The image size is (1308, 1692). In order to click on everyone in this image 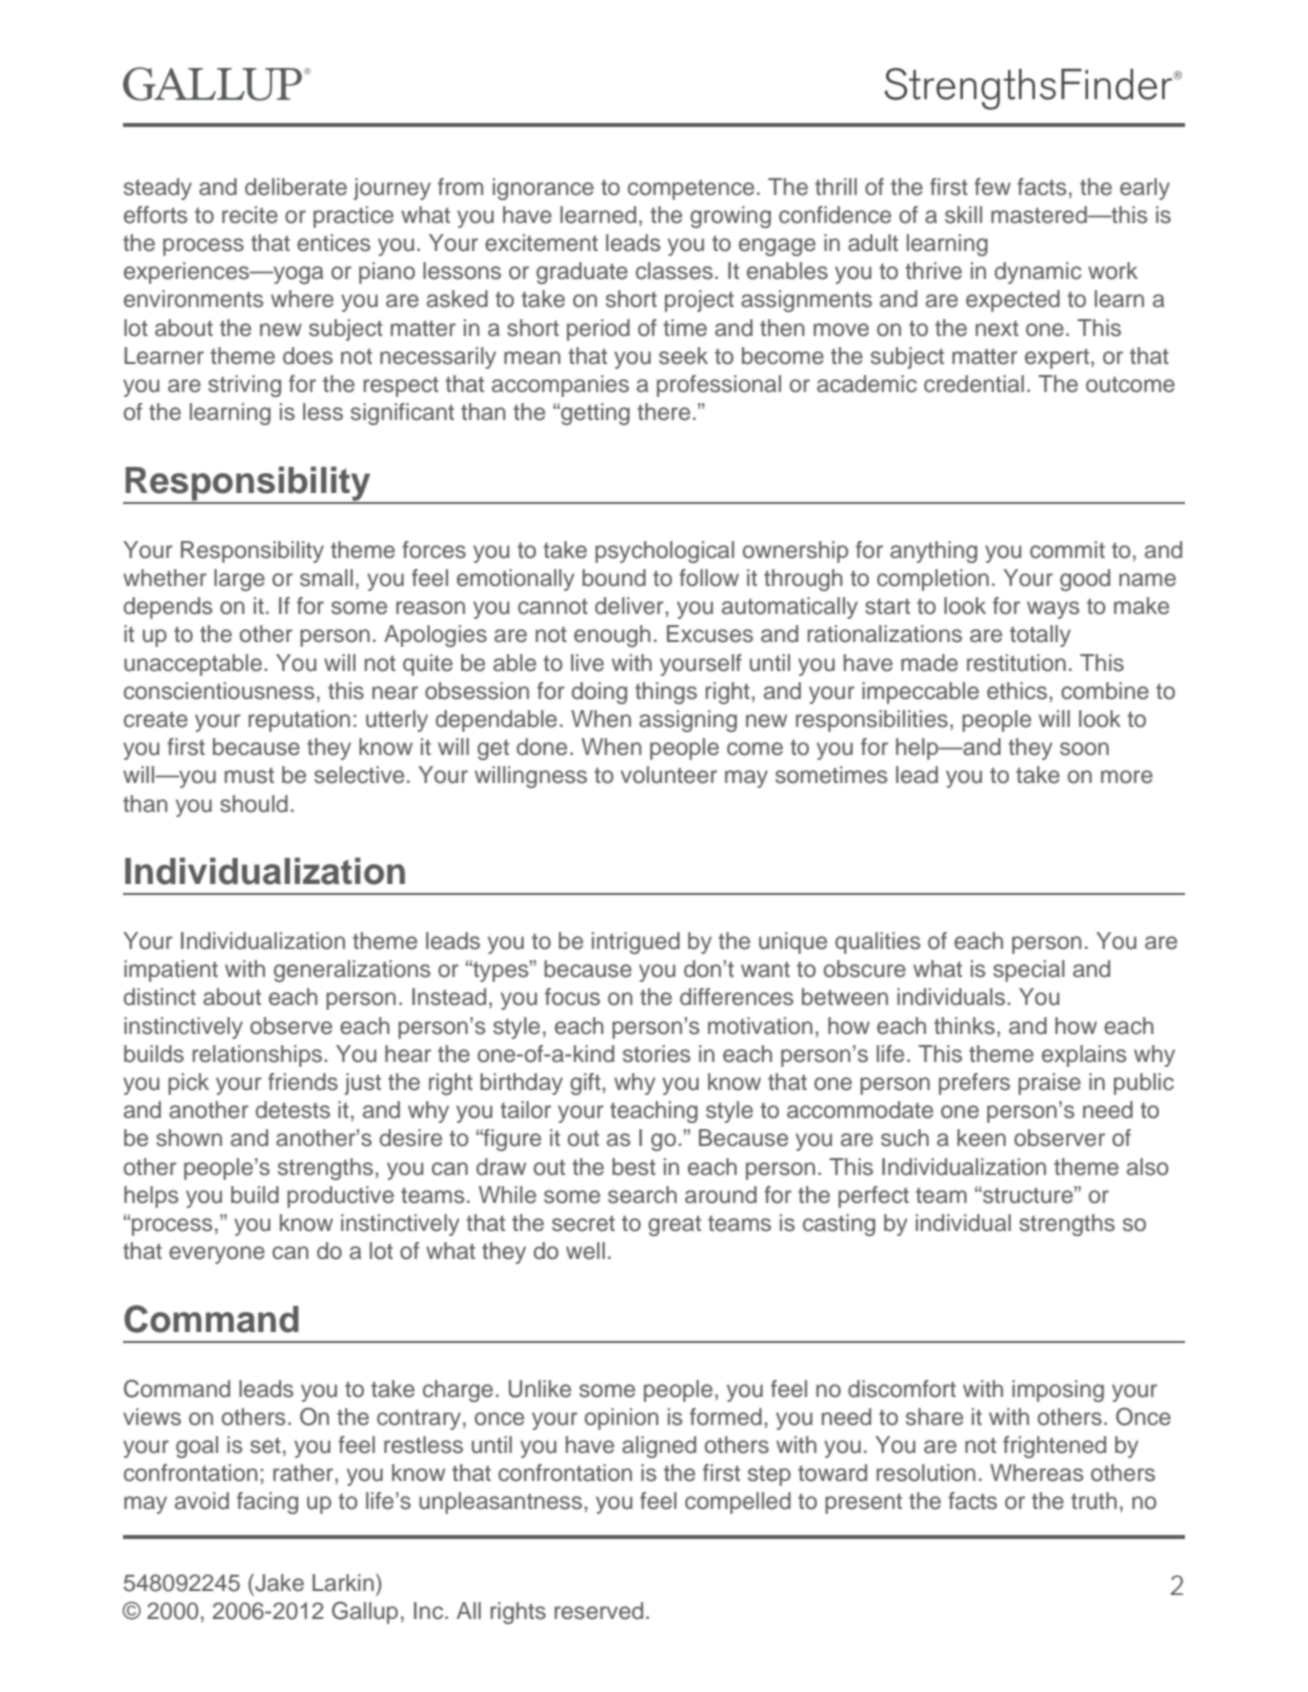, I will do `click(217, 1255)`.
